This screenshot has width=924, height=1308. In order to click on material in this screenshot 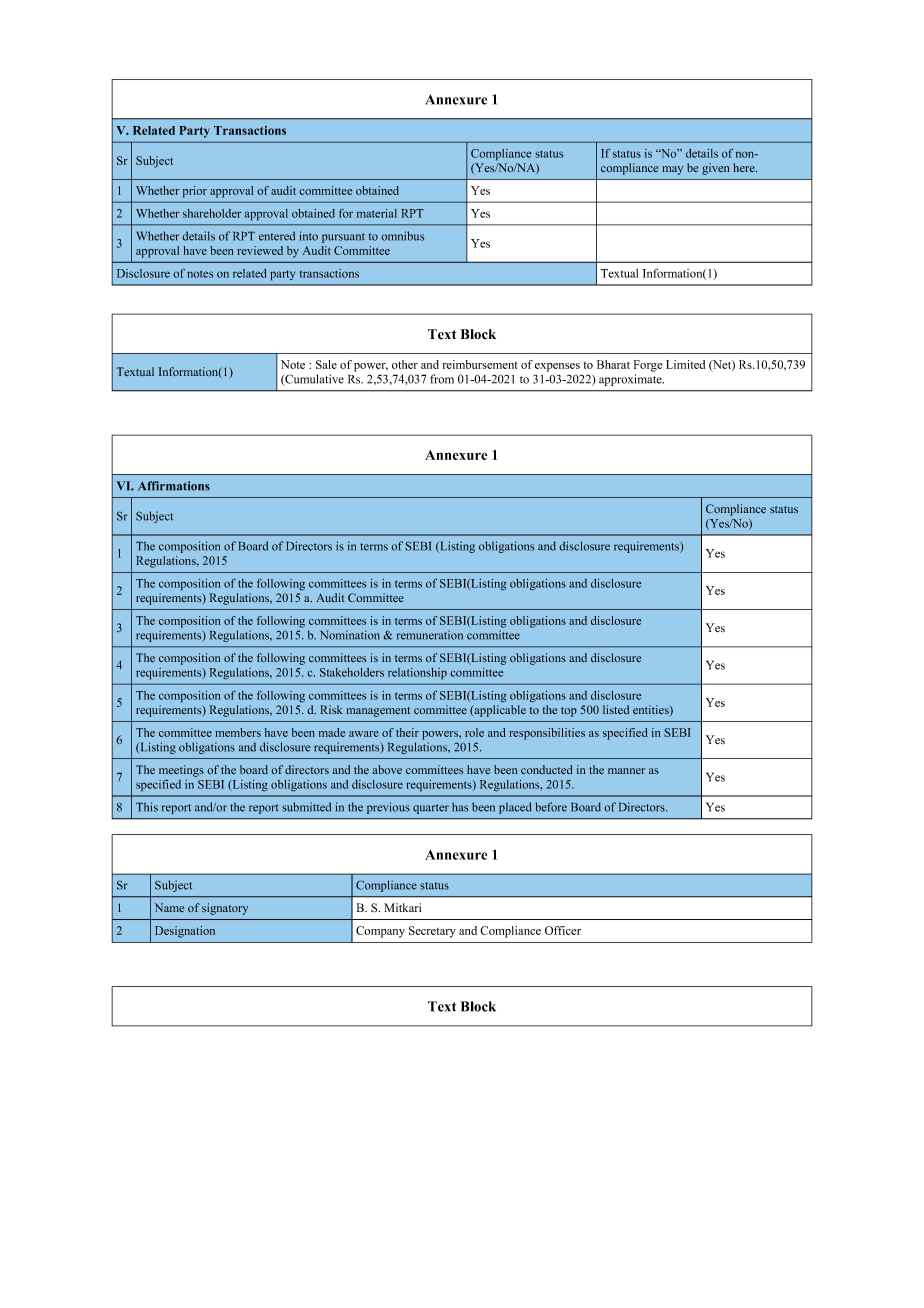, I will do `click(377, 213)`.
